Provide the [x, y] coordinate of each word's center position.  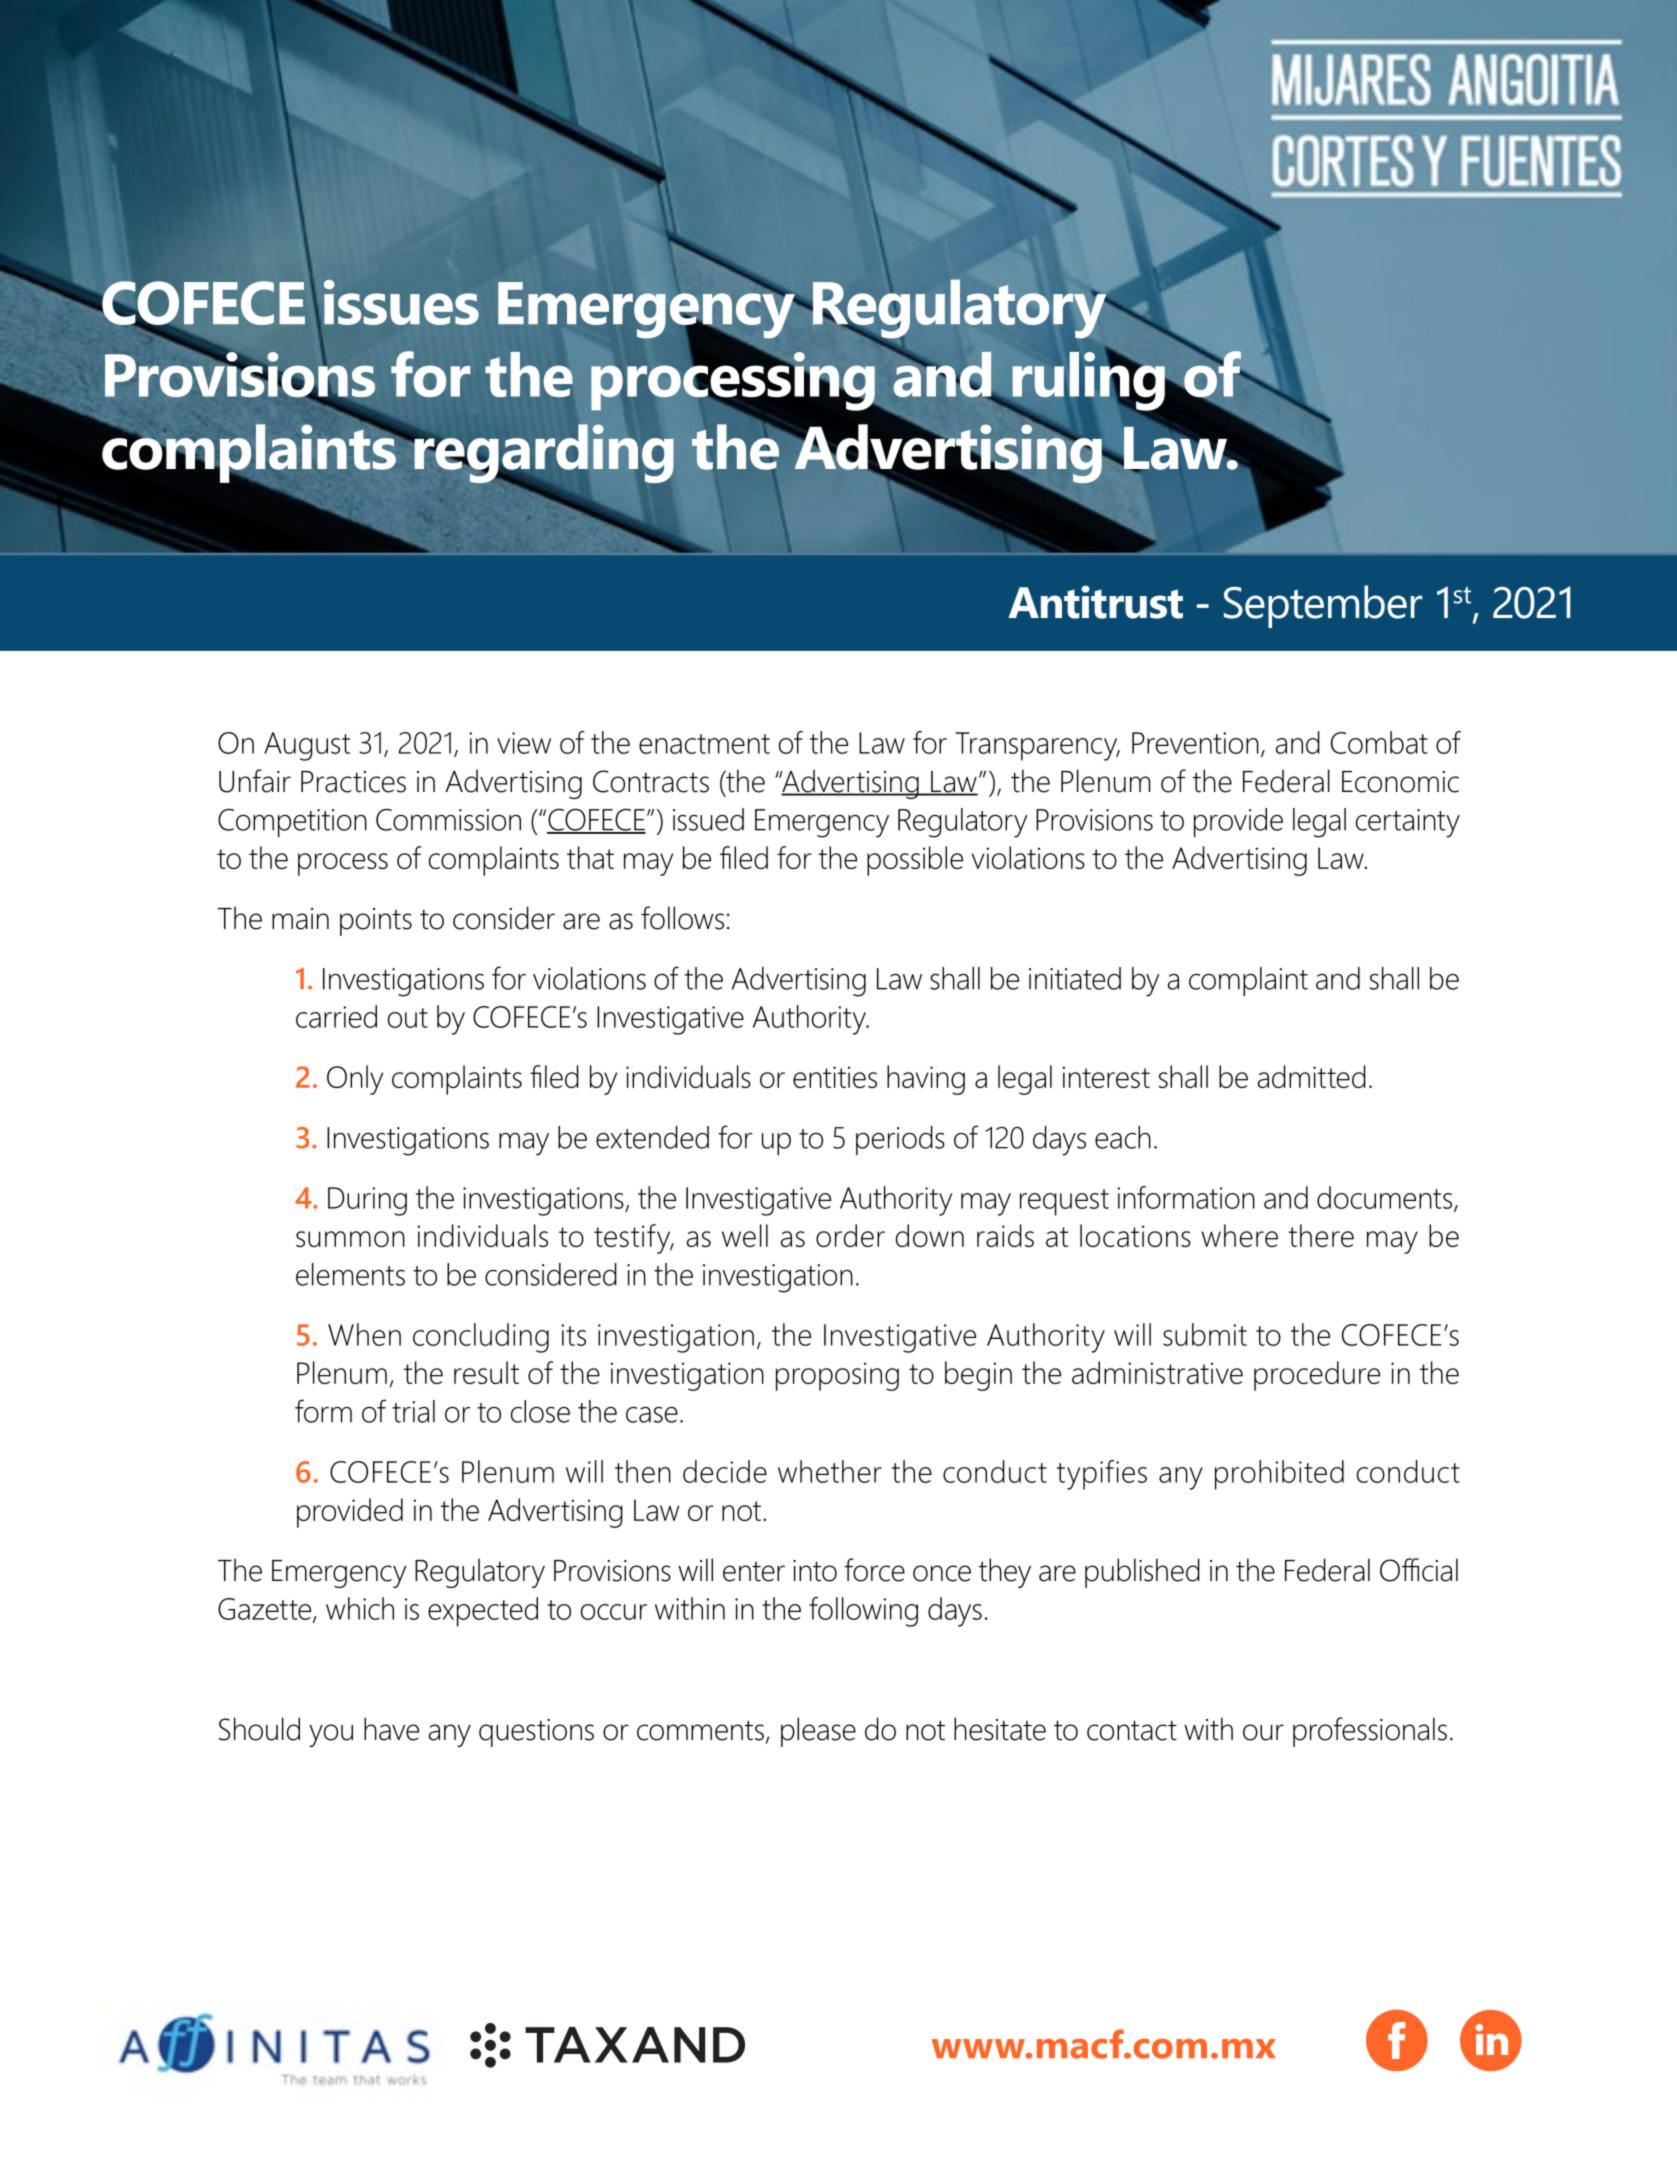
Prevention [1195, 743]
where [1239, 1235]
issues [401, 302]
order [850, 1235]
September [1323, 606]
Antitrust [1095, 602]
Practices [353, 782]
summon [350, 1239]
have [391, 1729]
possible [915, 861]
